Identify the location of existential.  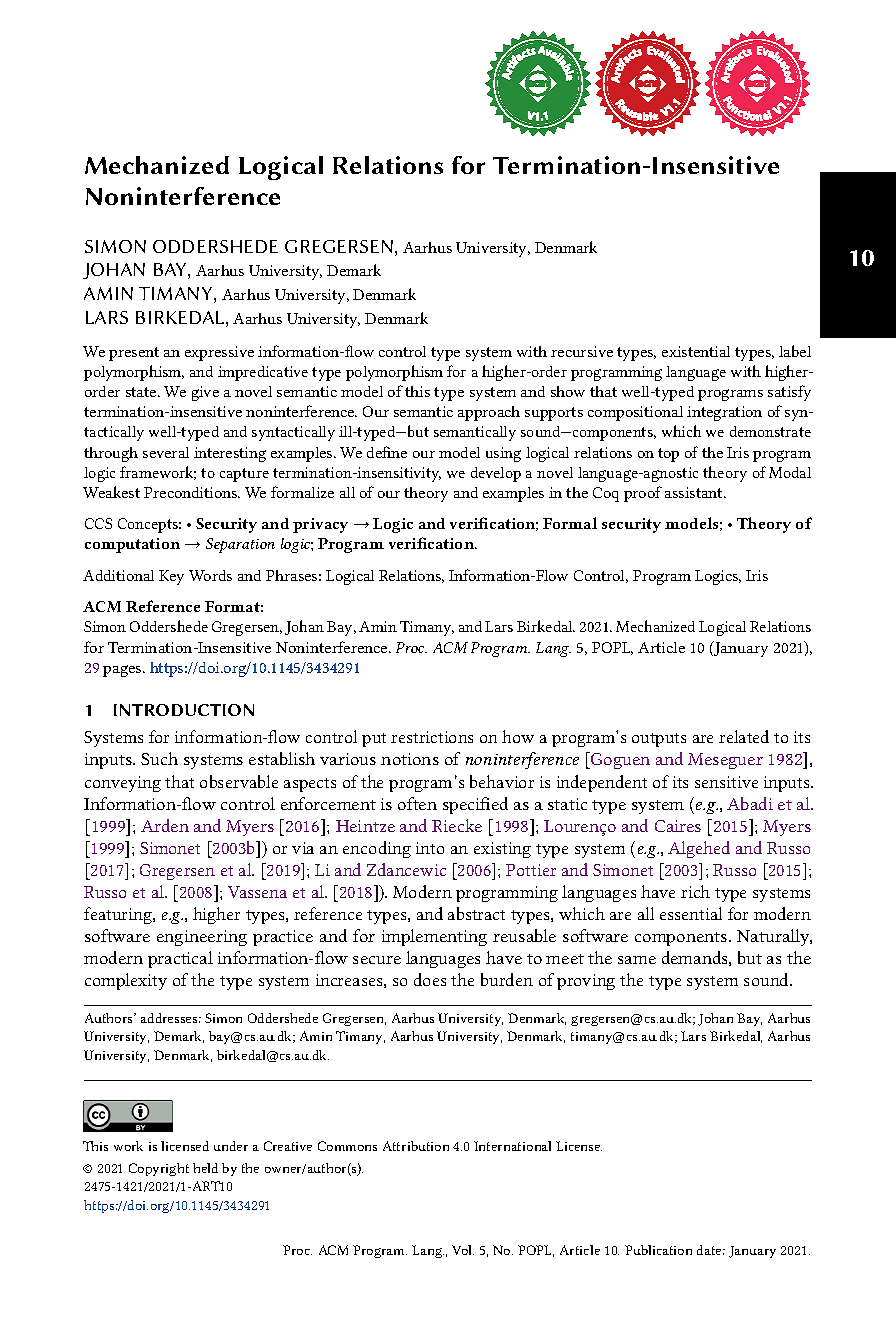
(696, 351).
